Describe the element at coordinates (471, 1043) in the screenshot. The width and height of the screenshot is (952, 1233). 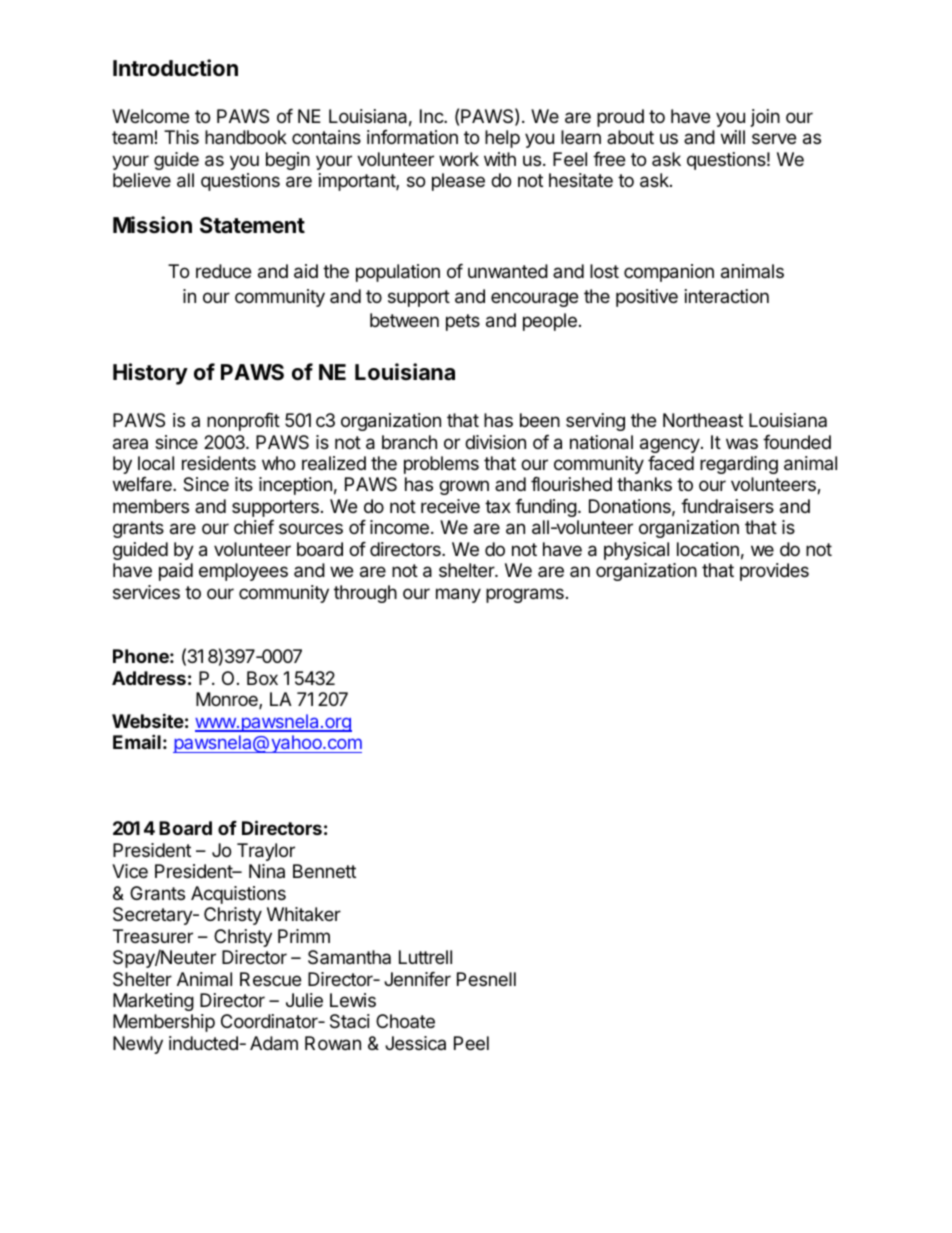
I see `Peel` at that location.
